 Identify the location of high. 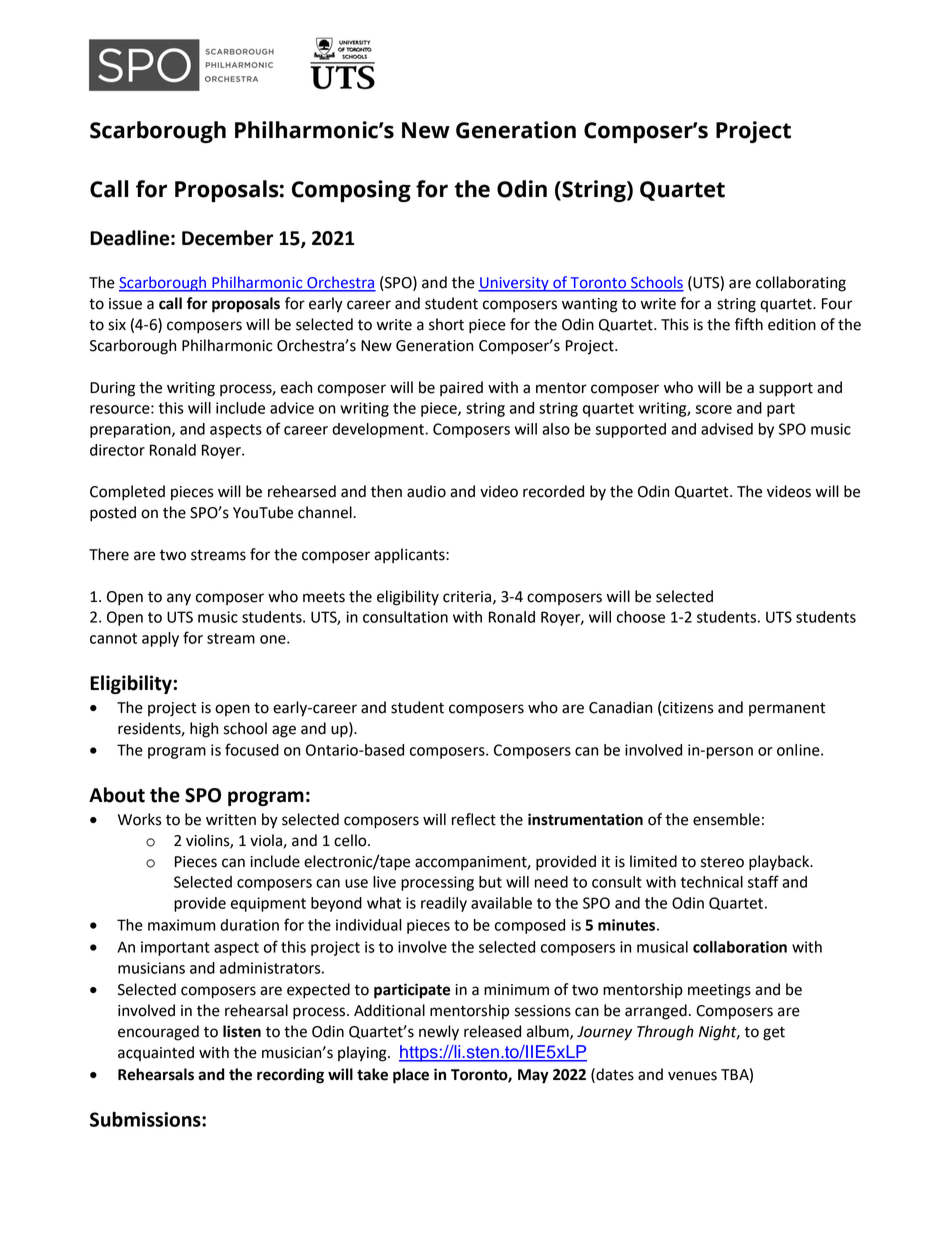
(204, 730).
